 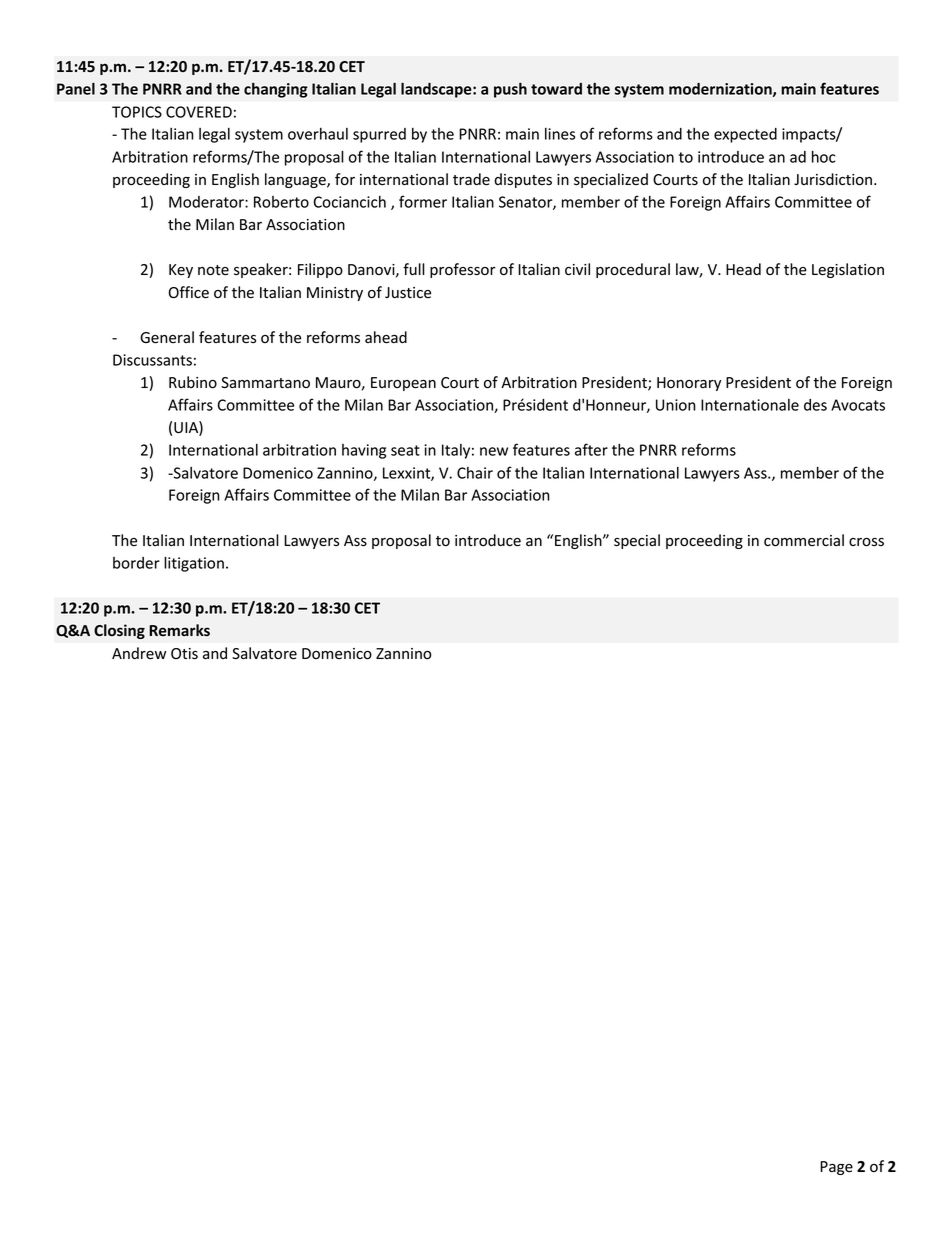 What do you see at coordinates (804, 540) in the screenshot?
I see `commercial` at bounding box center [804, 540].
